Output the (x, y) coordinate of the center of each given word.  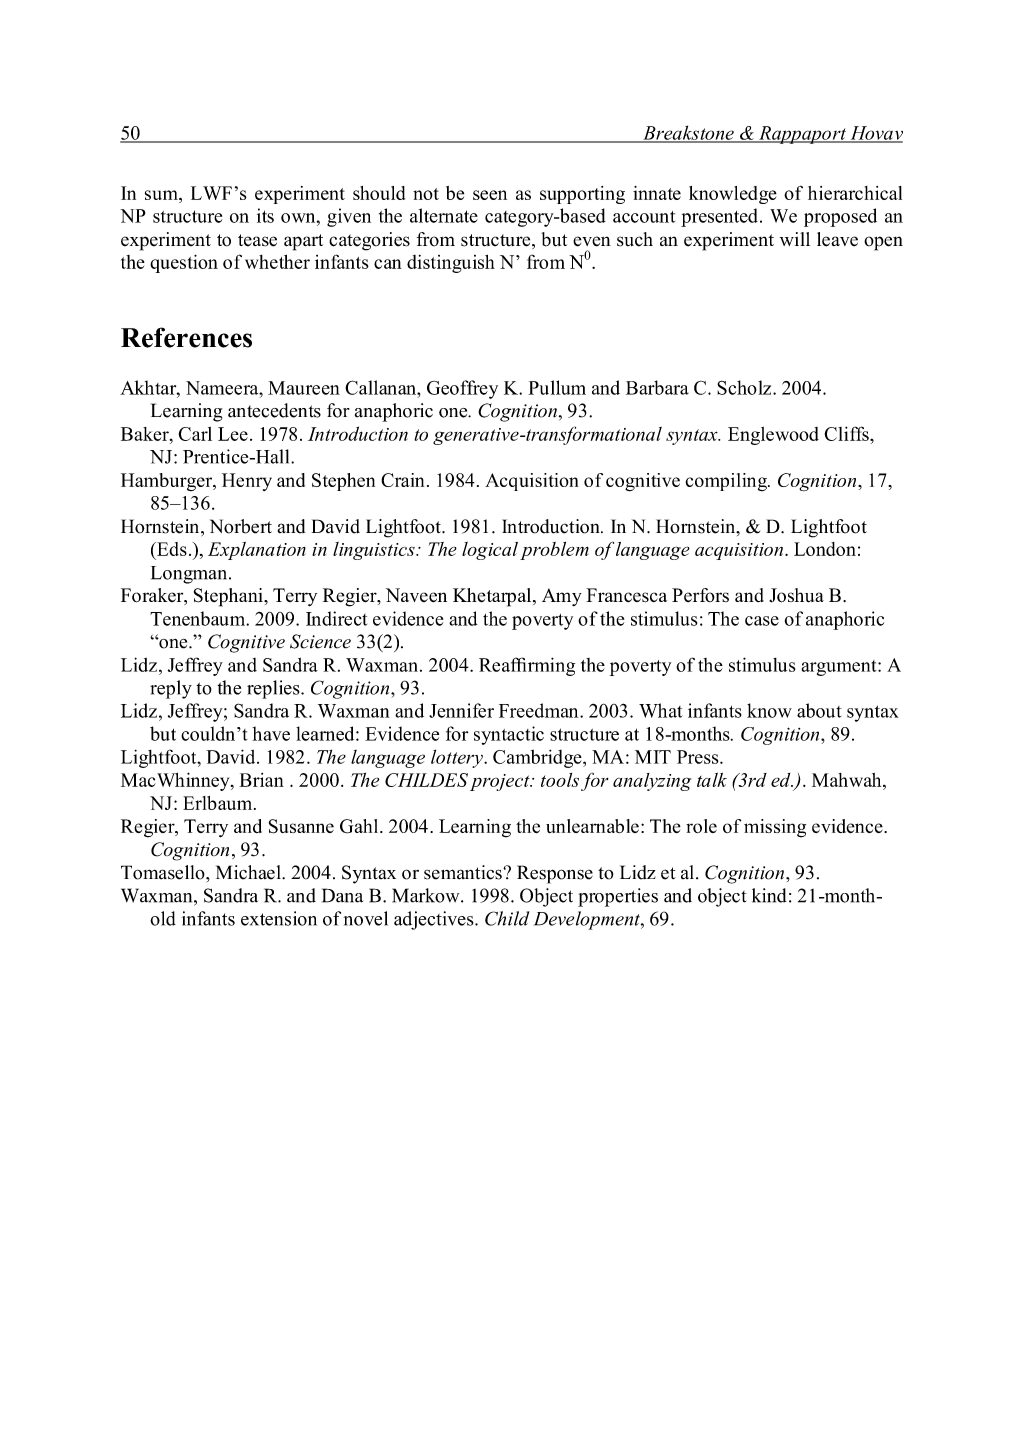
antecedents (274, 410)
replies (274, 689)
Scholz (745, 387)
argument (840, 668)
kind (769, 895)
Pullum (557, 387)
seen (490, 195)
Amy (562, 597)
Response (555, 874)
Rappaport (802, 135)
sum (162, 195)
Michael (249, 872)
